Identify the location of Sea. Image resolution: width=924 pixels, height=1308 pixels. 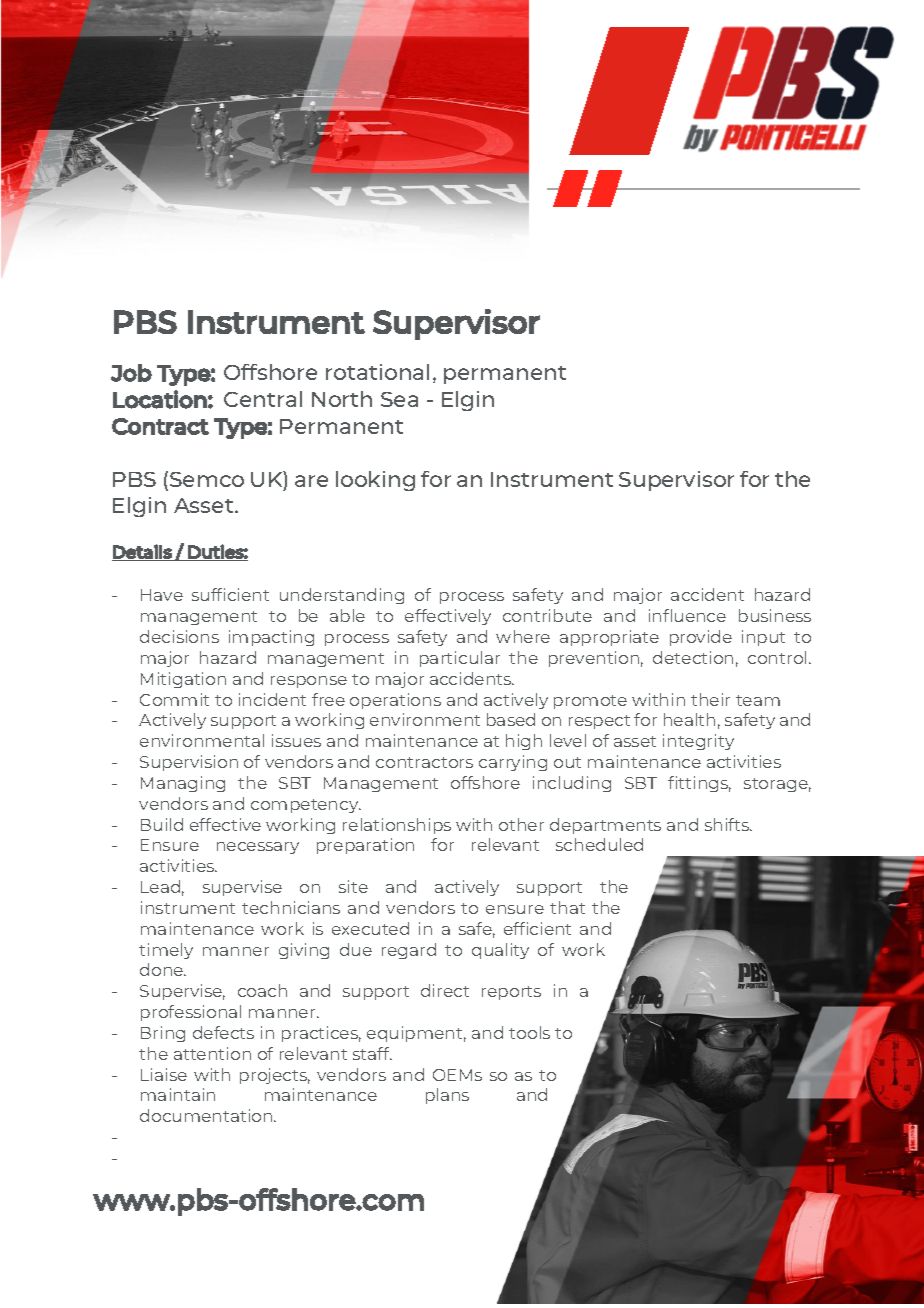
(399, 399).
